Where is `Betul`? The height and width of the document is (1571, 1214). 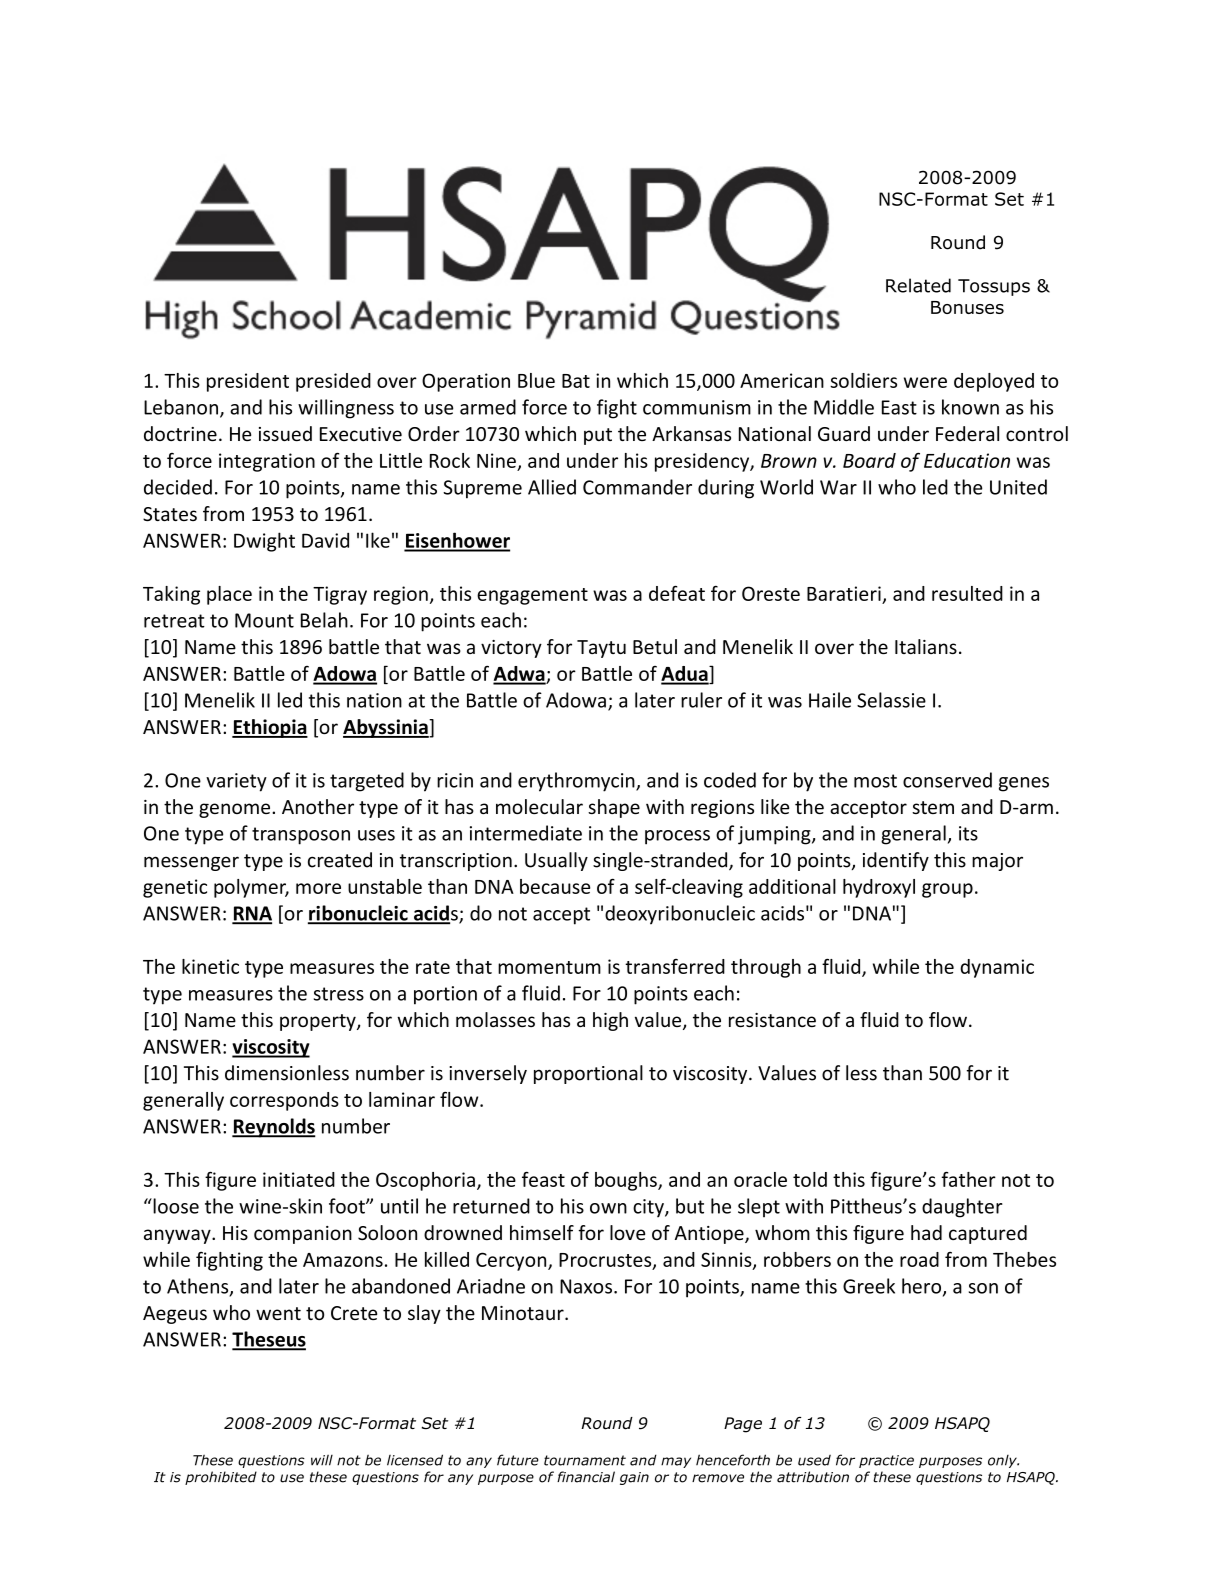 Betul is located at coordinates (655, 646).
